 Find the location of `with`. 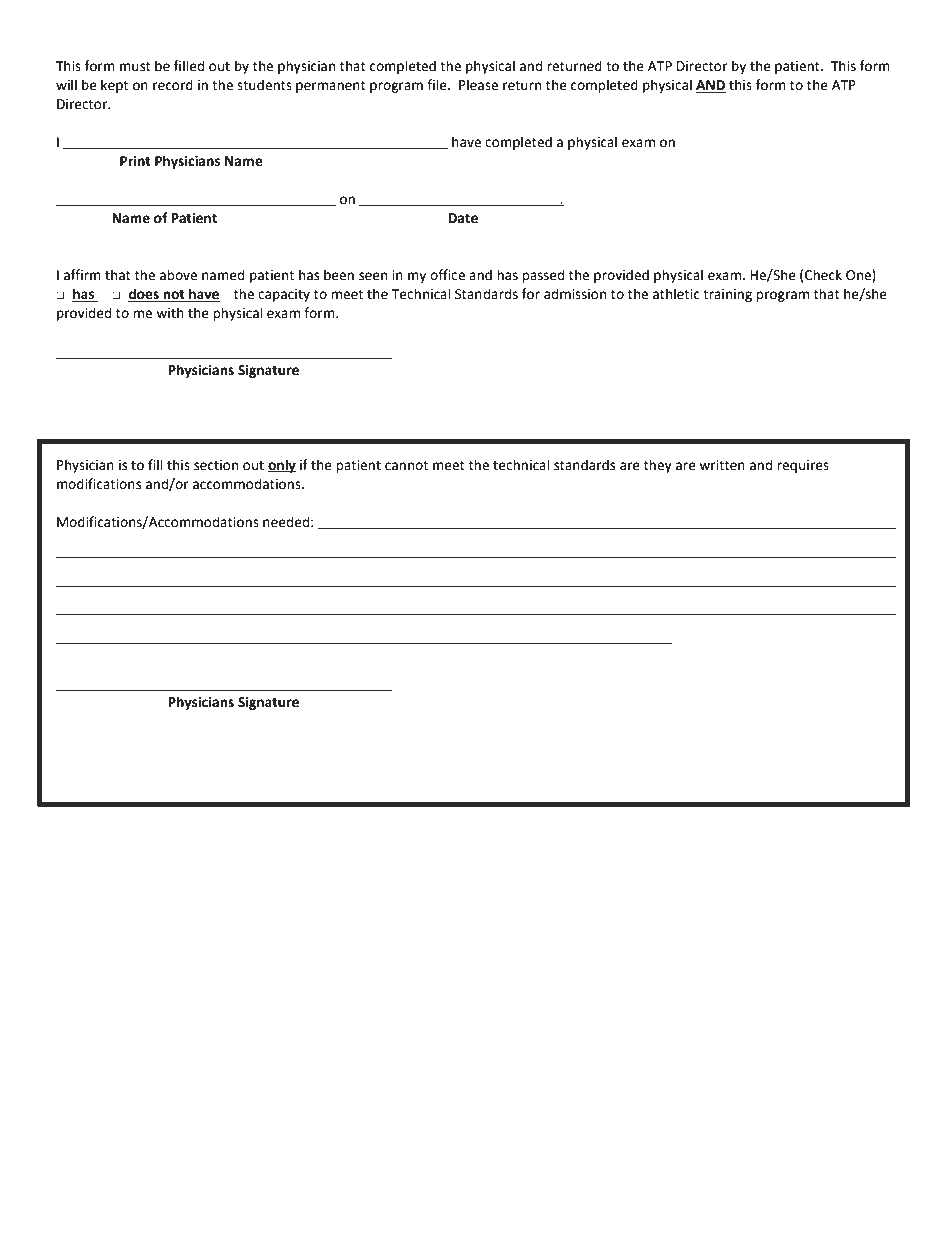

with is located at coordinates (170, 313).
